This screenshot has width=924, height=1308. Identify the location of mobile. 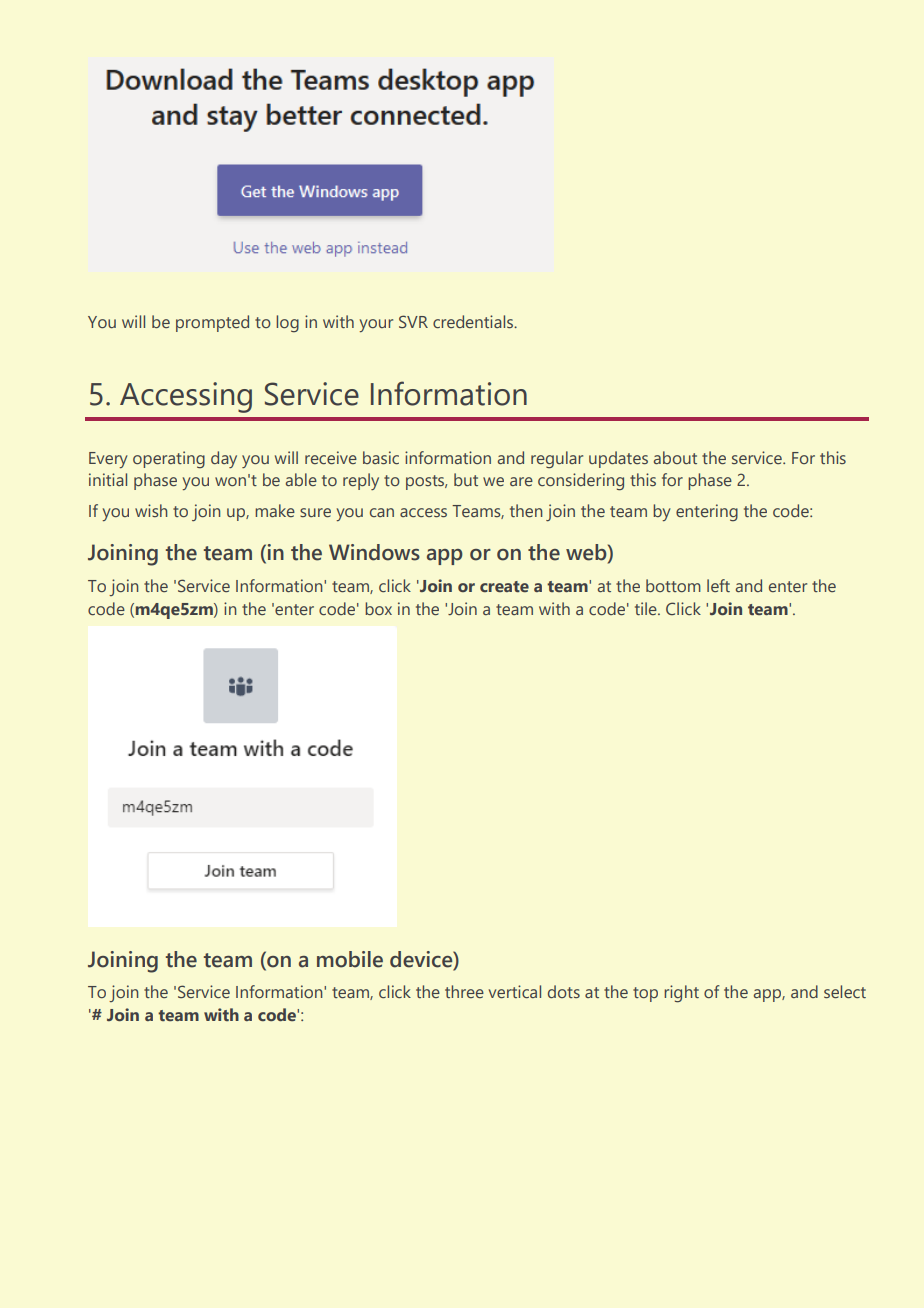
(350, 959).
